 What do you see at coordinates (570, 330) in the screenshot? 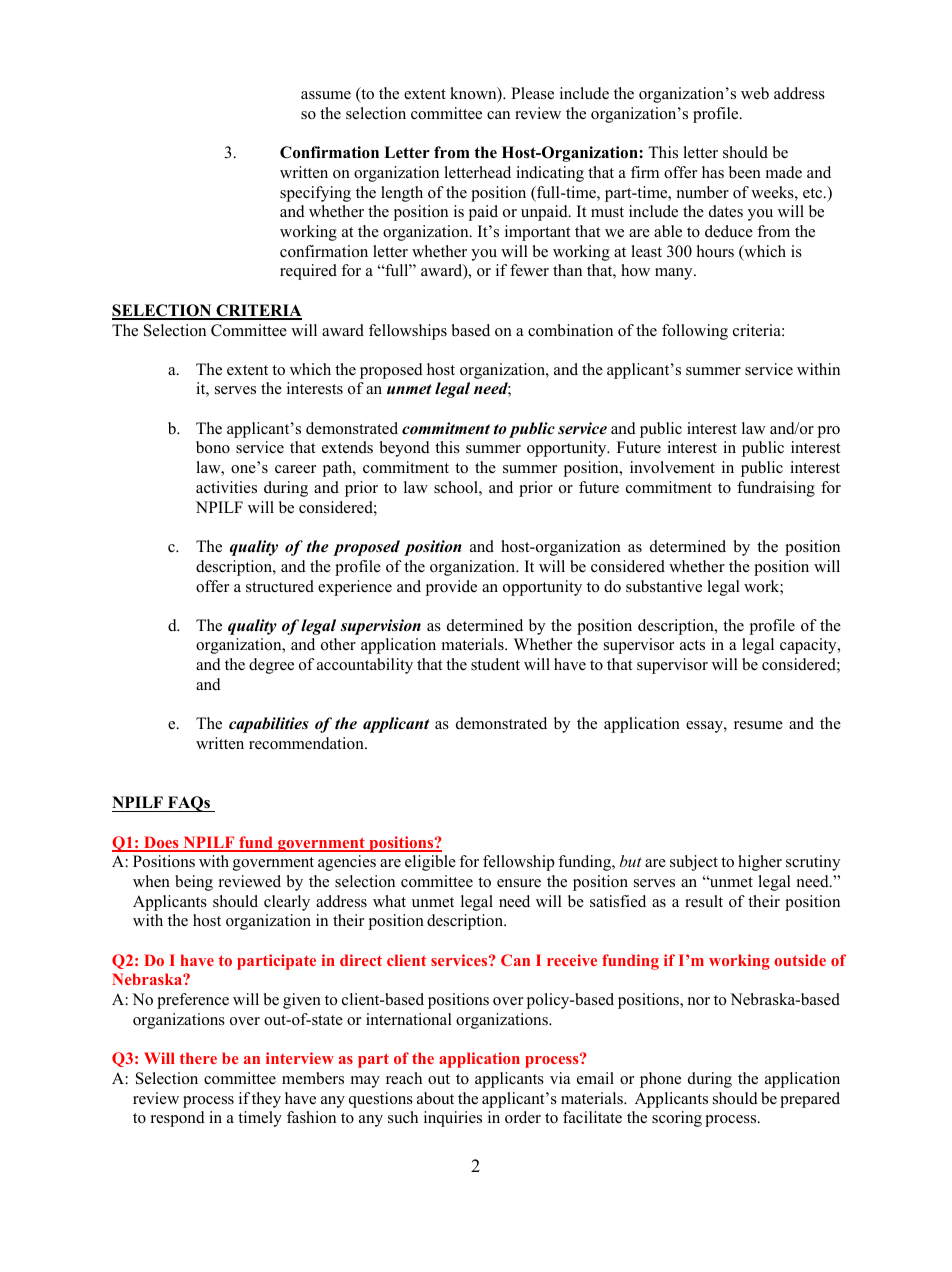
I see `combination` at bounding box center [570, 330].
